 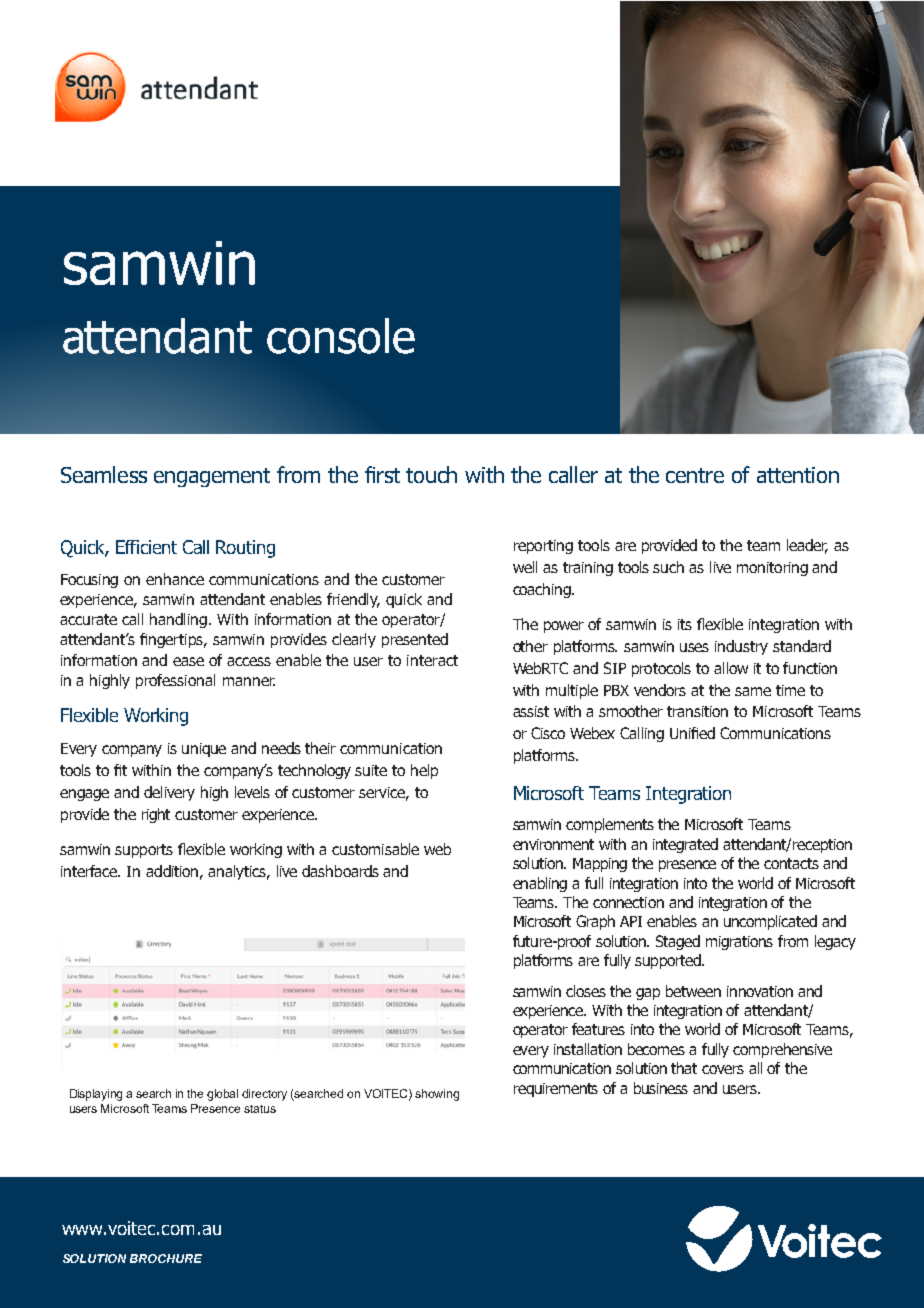 I want to click on console, so click(x=341, y=336).
